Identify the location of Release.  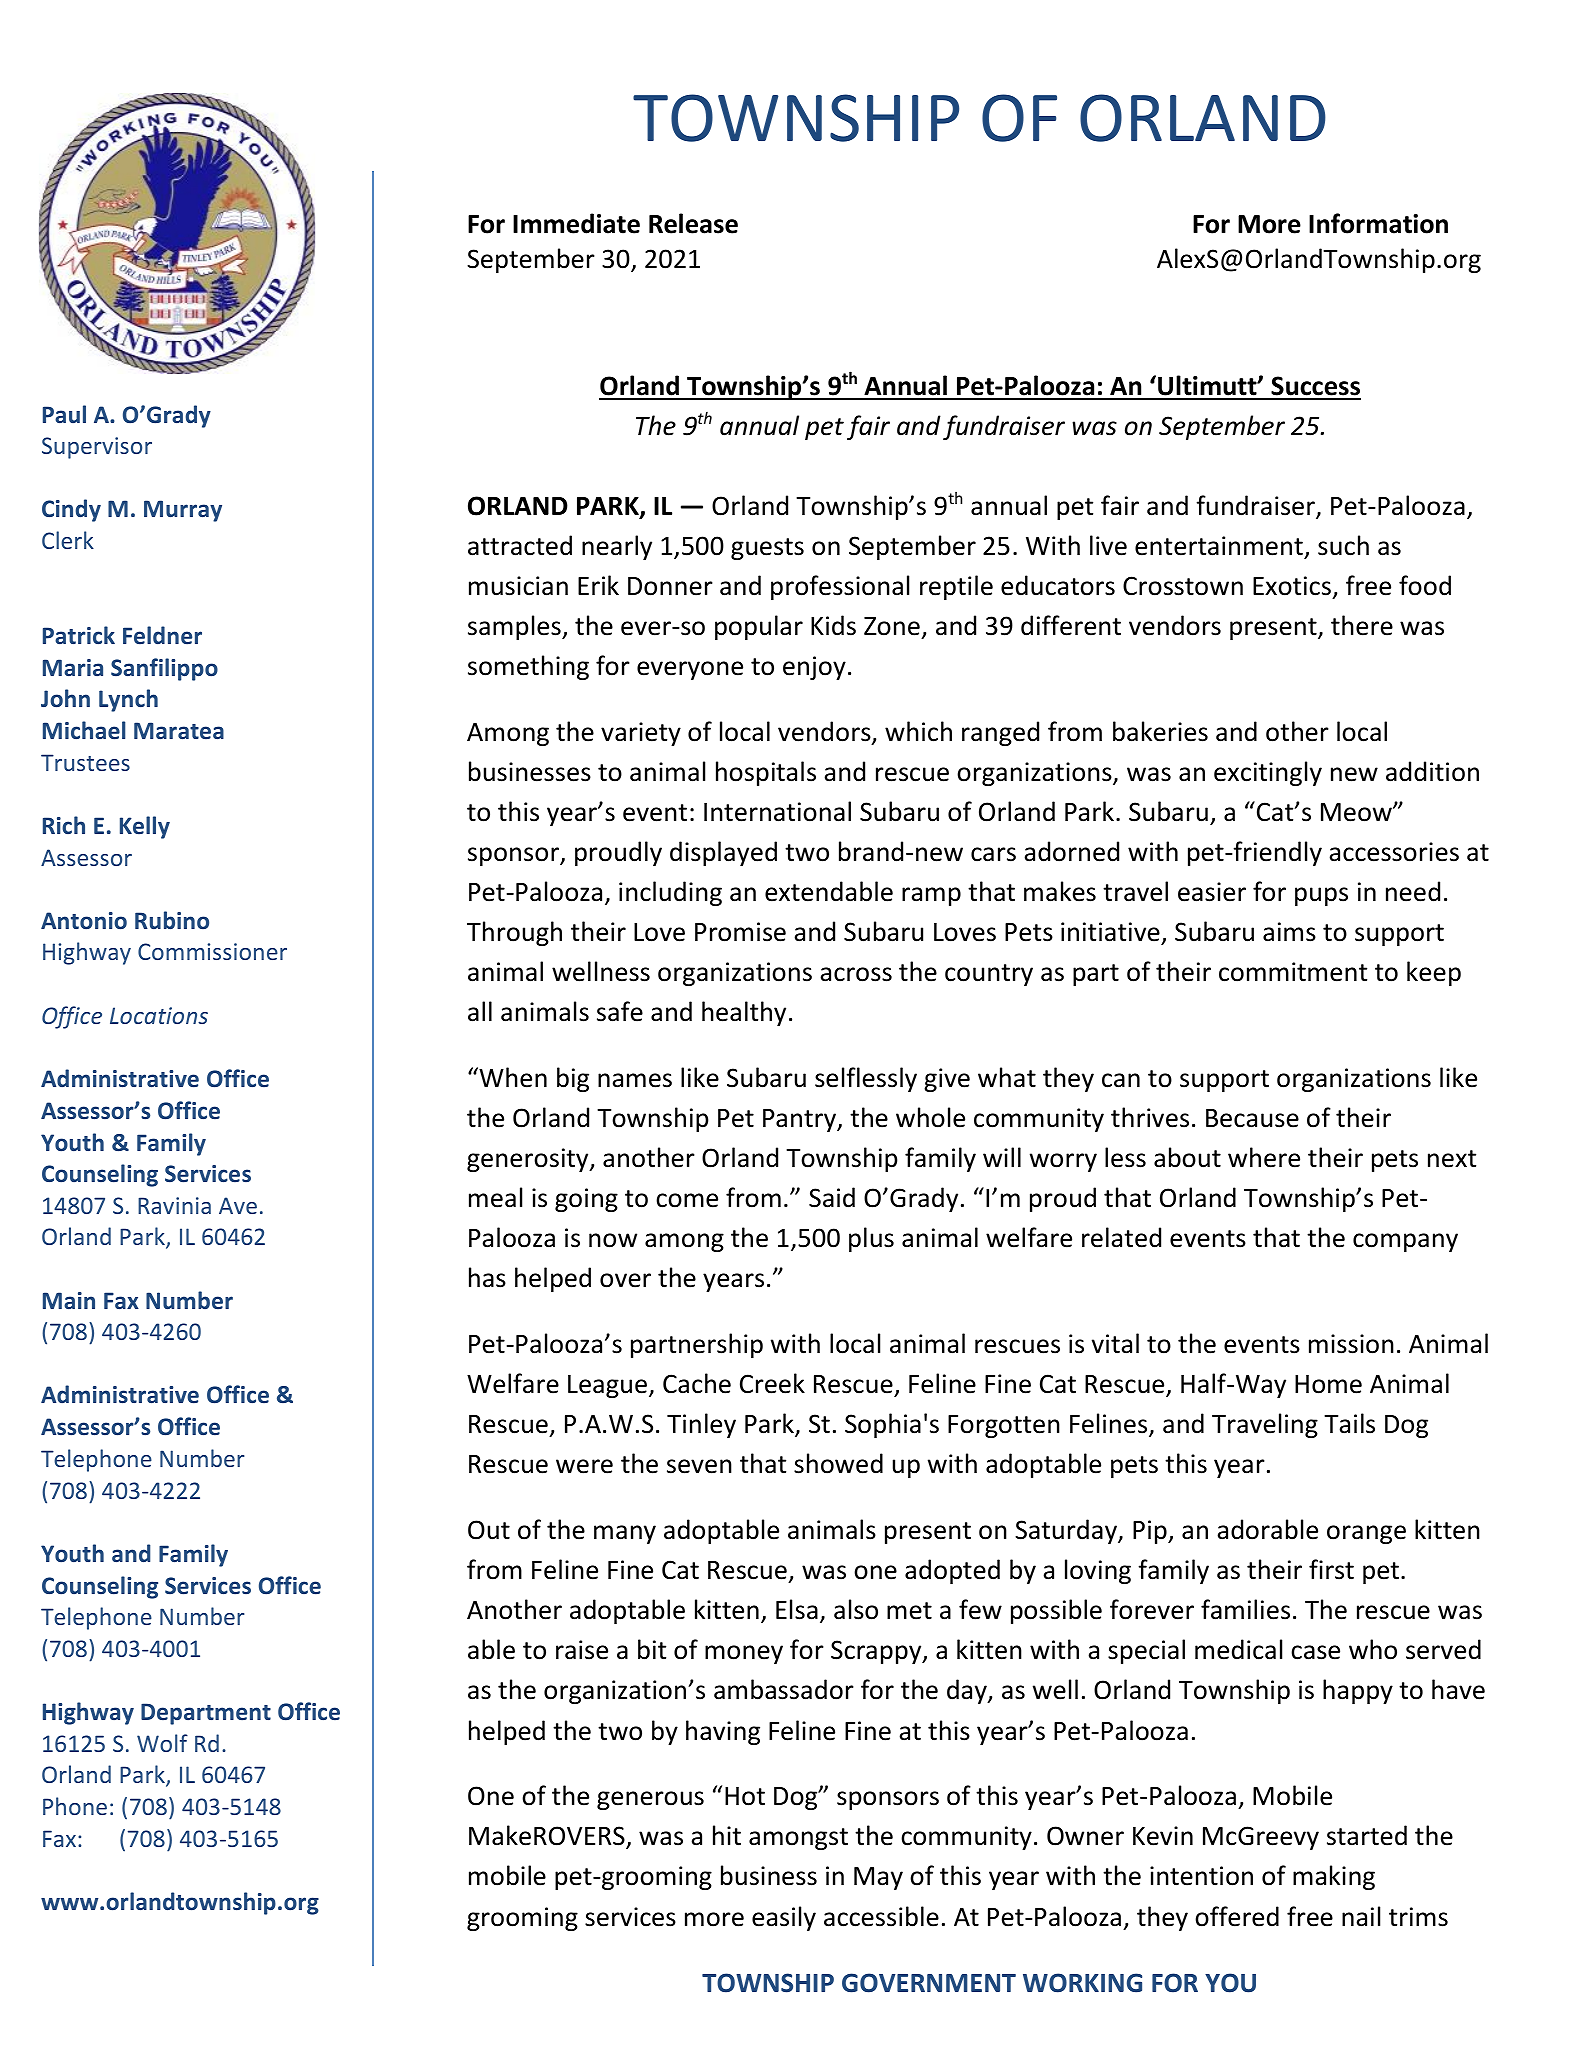
(693, 223).
